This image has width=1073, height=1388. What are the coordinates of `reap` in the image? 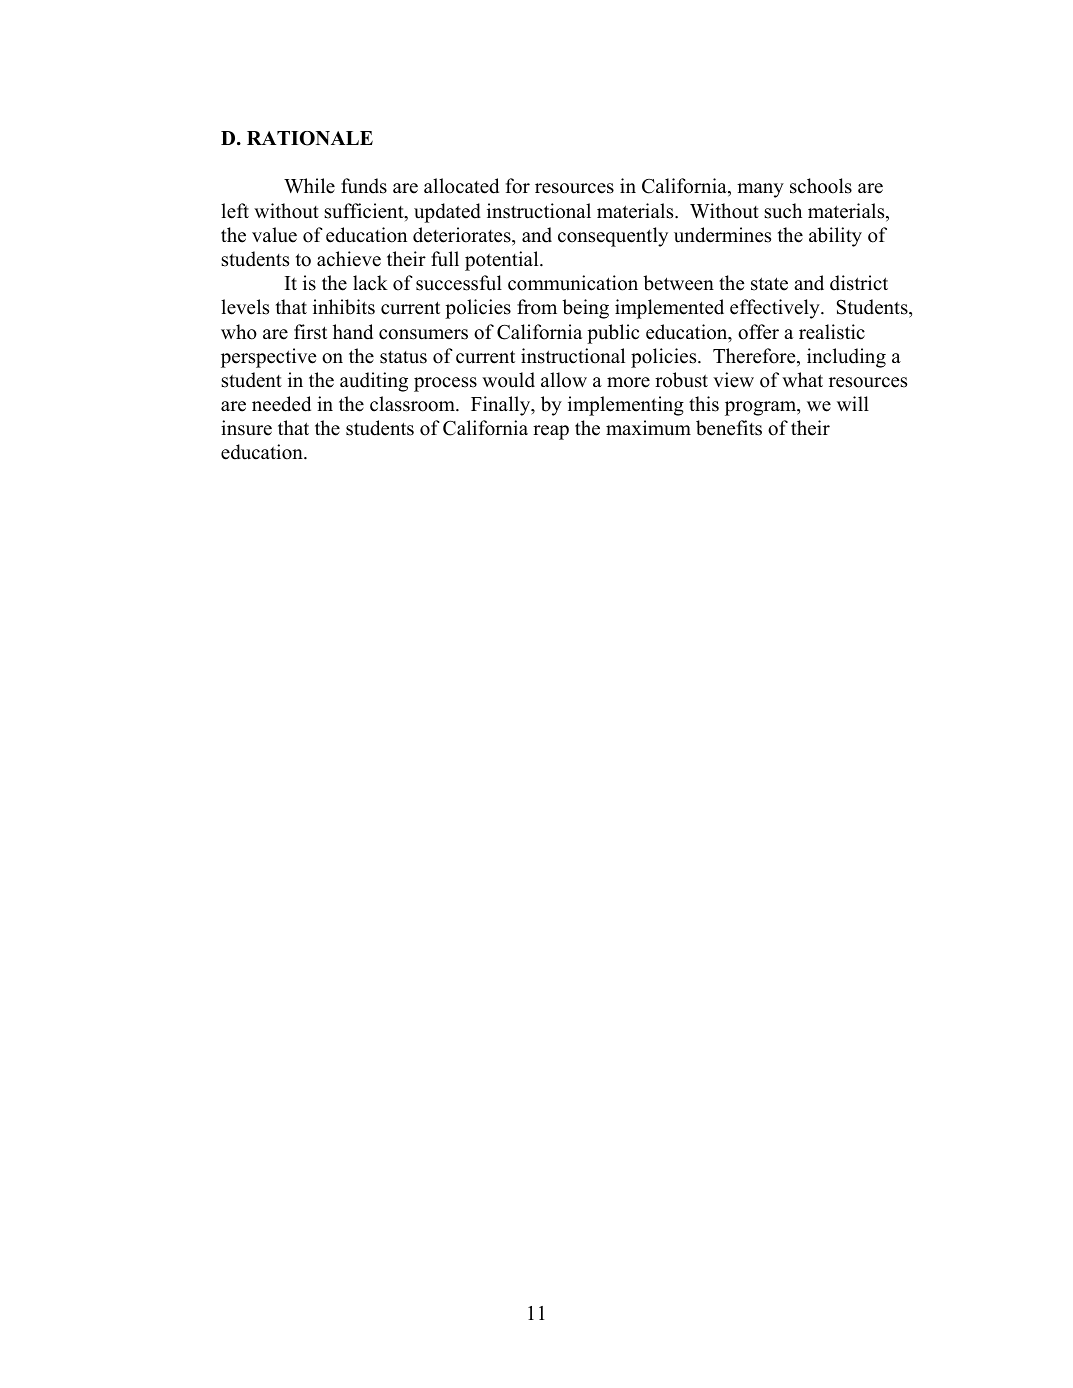 It's located at (551, 432).
